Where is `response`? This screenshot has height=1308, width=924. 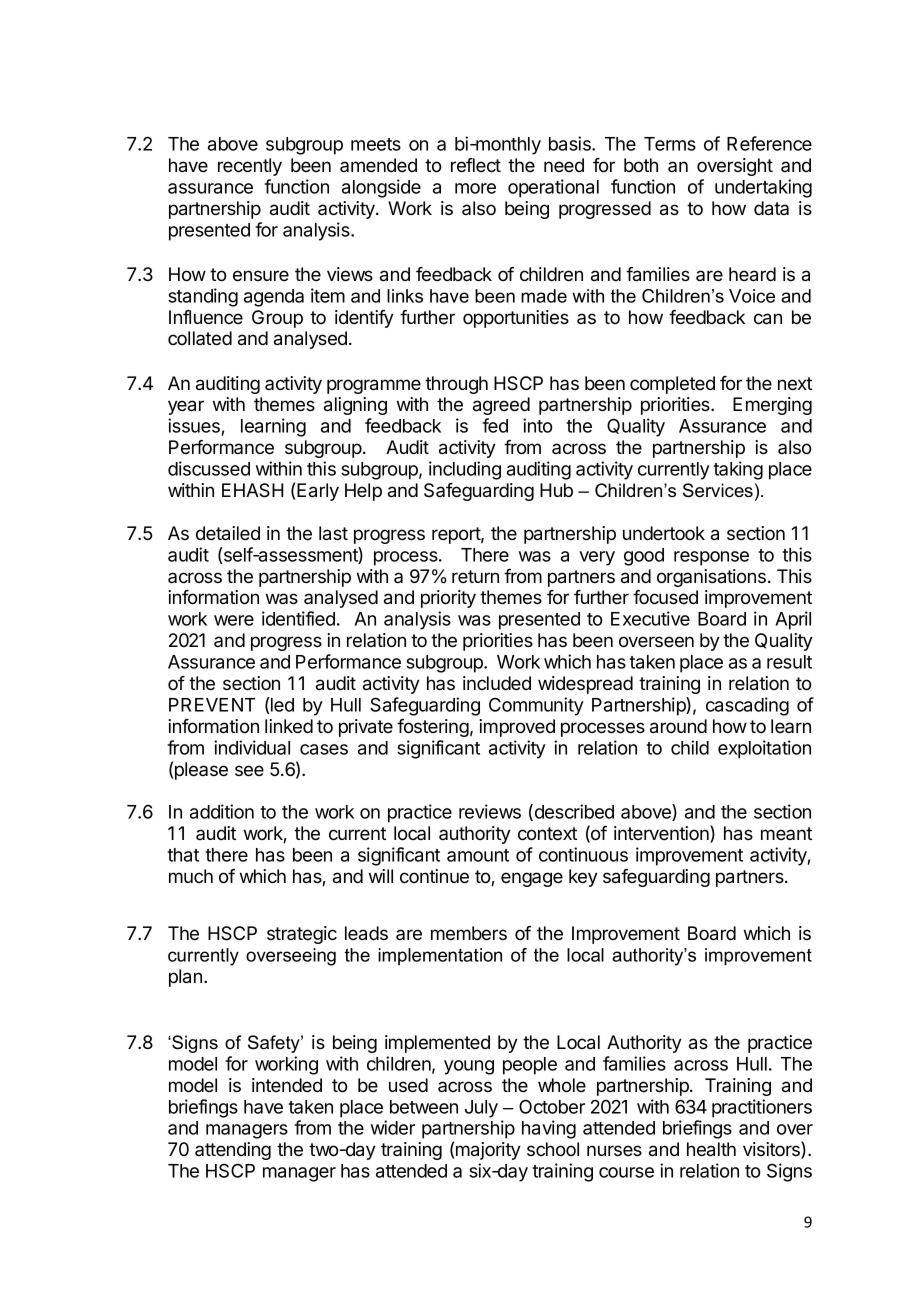
response is located at coordinates (711, 558).
